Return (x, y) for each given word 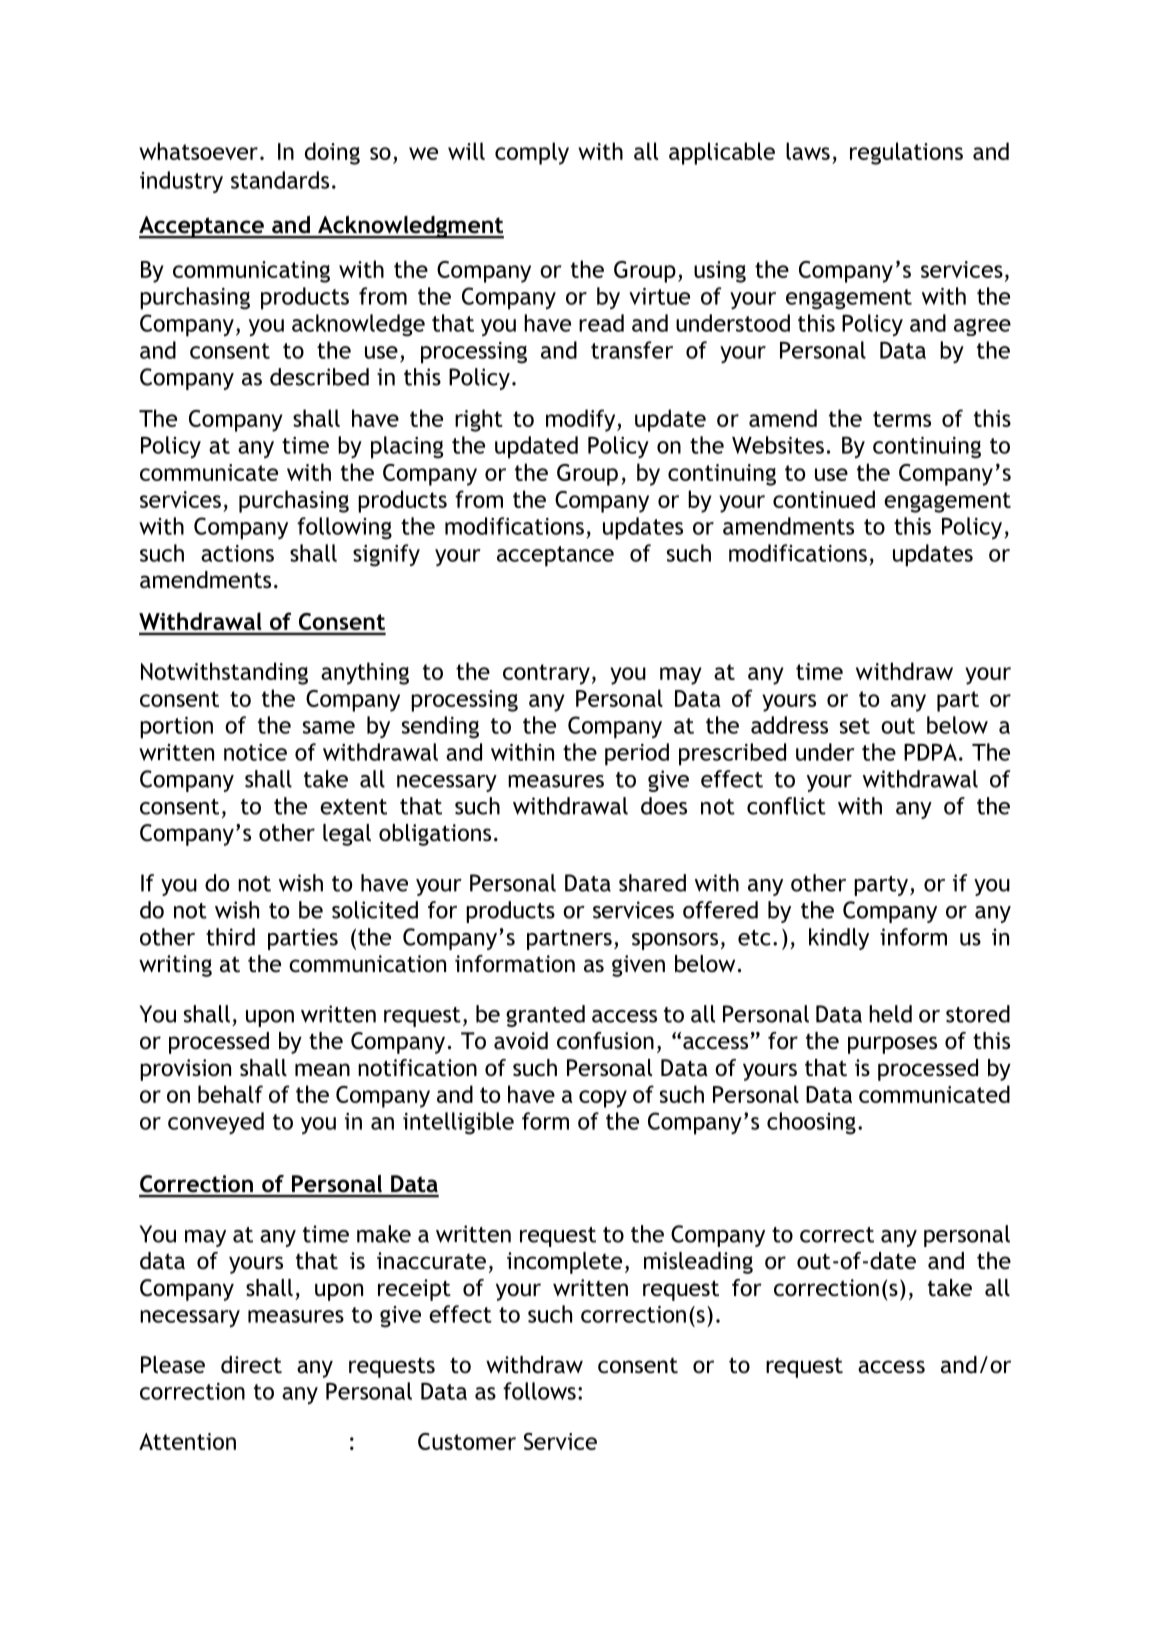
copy (603, 1099)
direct (251, 1365)
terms (902, 419)
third (230, 937)
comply (532, 153)
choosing (811, 1123)
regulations (906, 153)
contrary (546, 674)
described (319, 377)
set (855, 726)
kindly (839, 939)
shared (652, 883)
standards (280, 180)
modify (582, 420)
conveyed (216, 1123)
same (329, 727)
